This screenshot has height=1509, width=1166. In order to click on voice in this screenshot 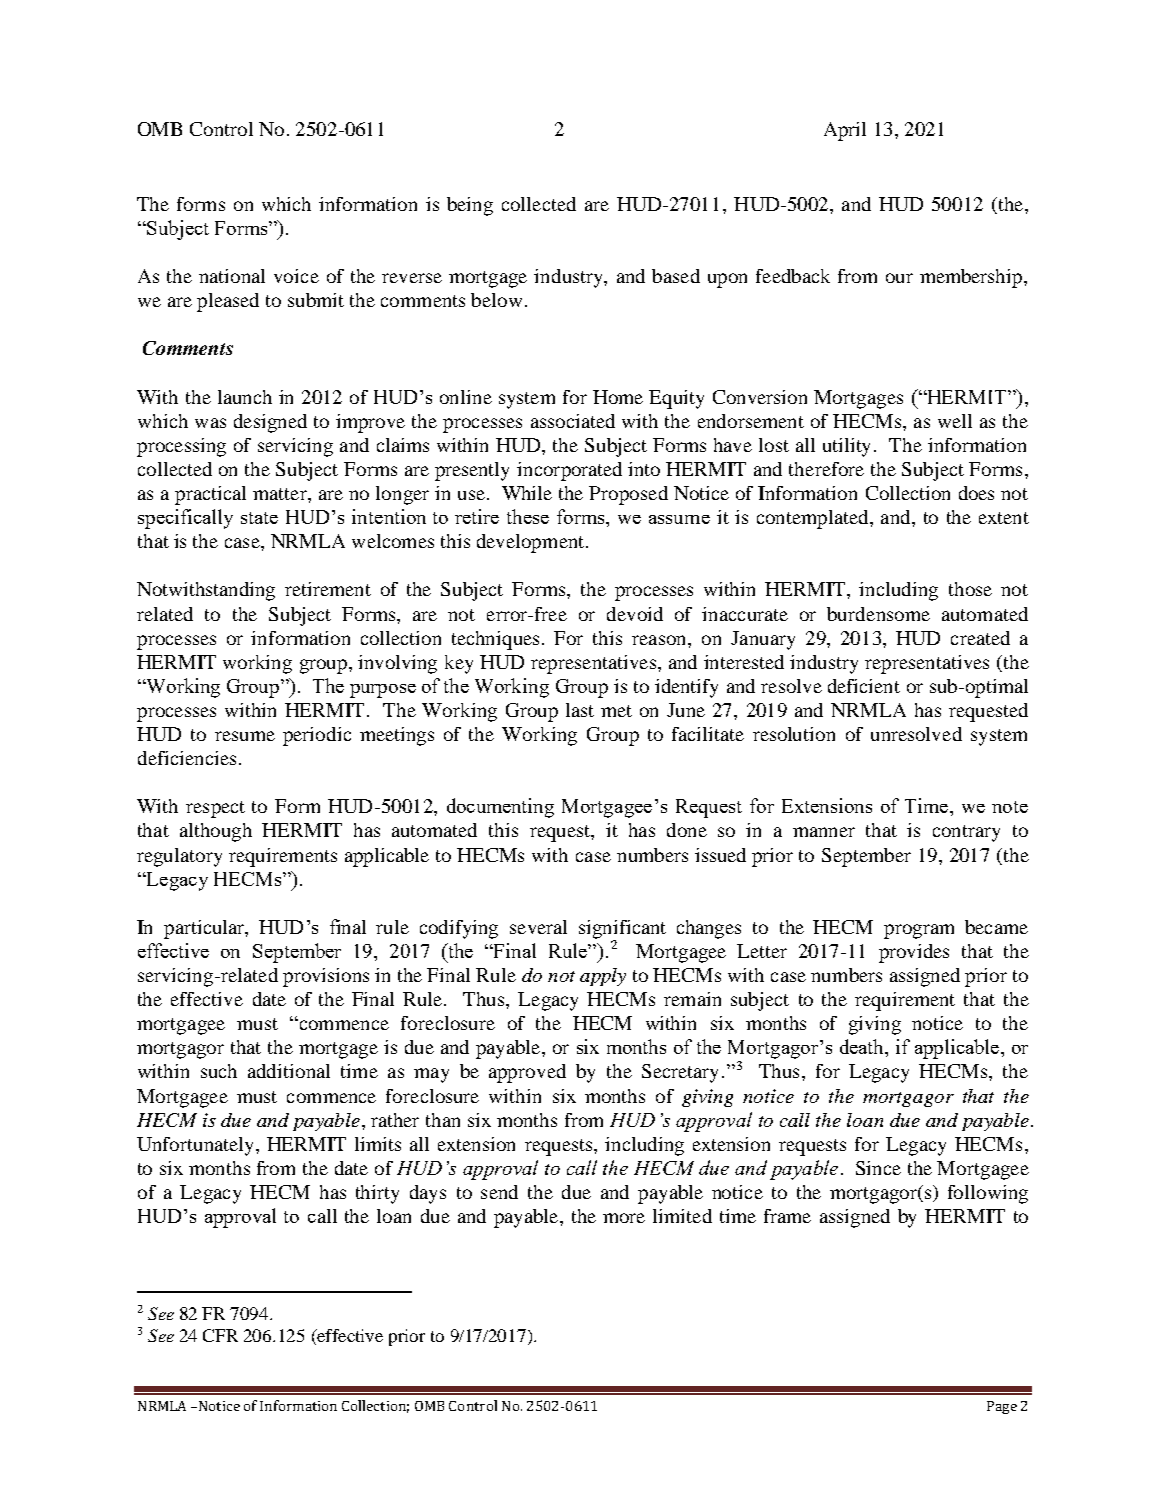, I will do `click(296, 276)`.
